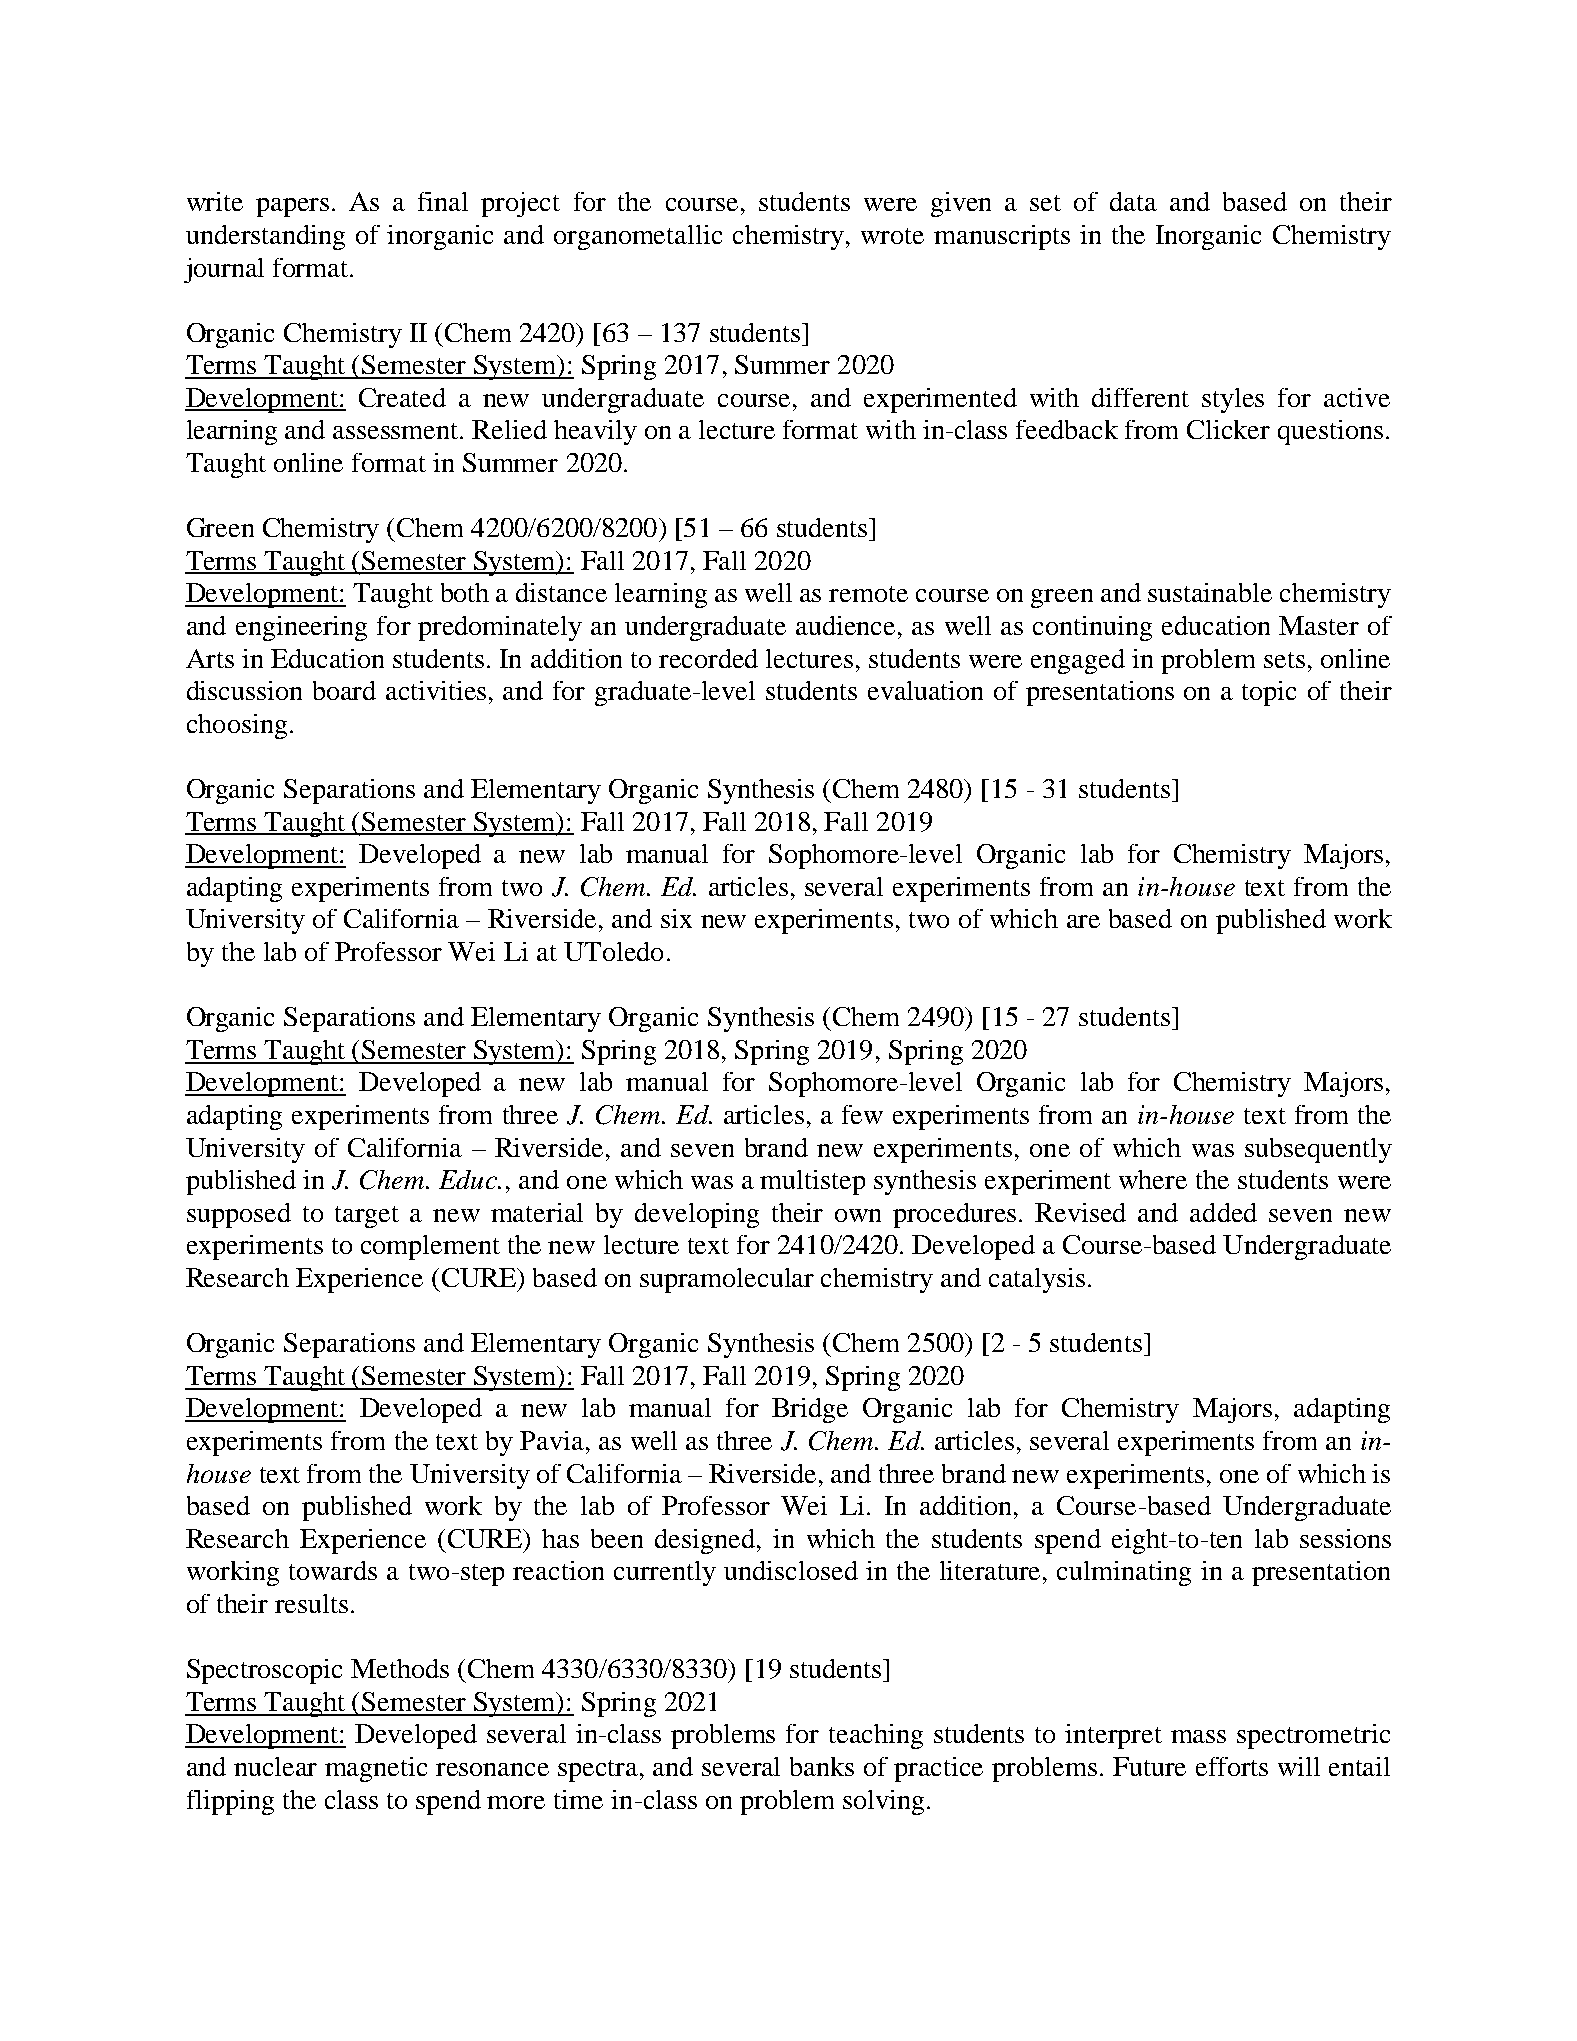 The height and width of the document is (2041, 1577). What do you see at coordinates (237, 726) in the document?
I see `choosing` at bounding box center [237, 726].
